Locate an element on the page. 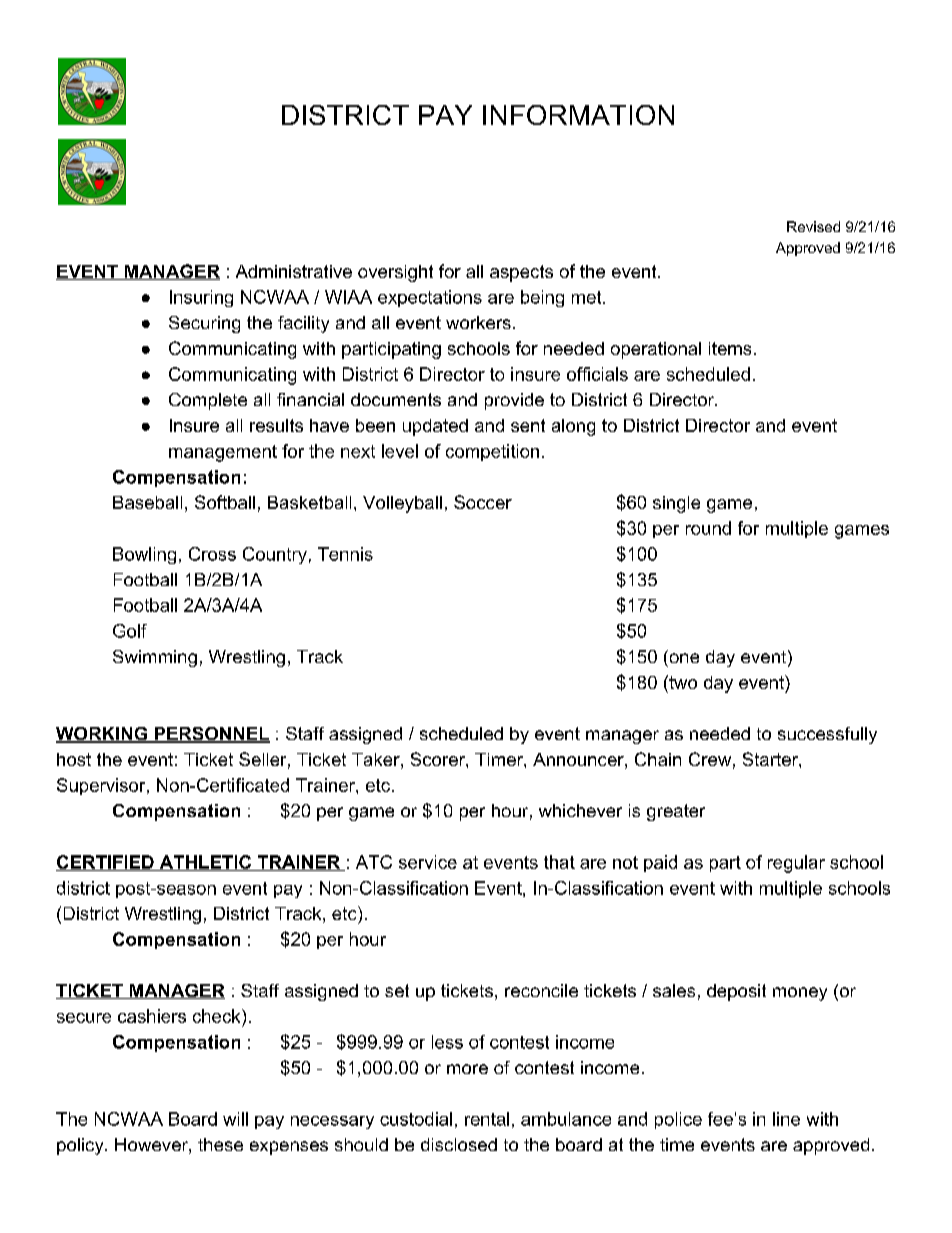  Revised is located at coordinates (813, 226).
